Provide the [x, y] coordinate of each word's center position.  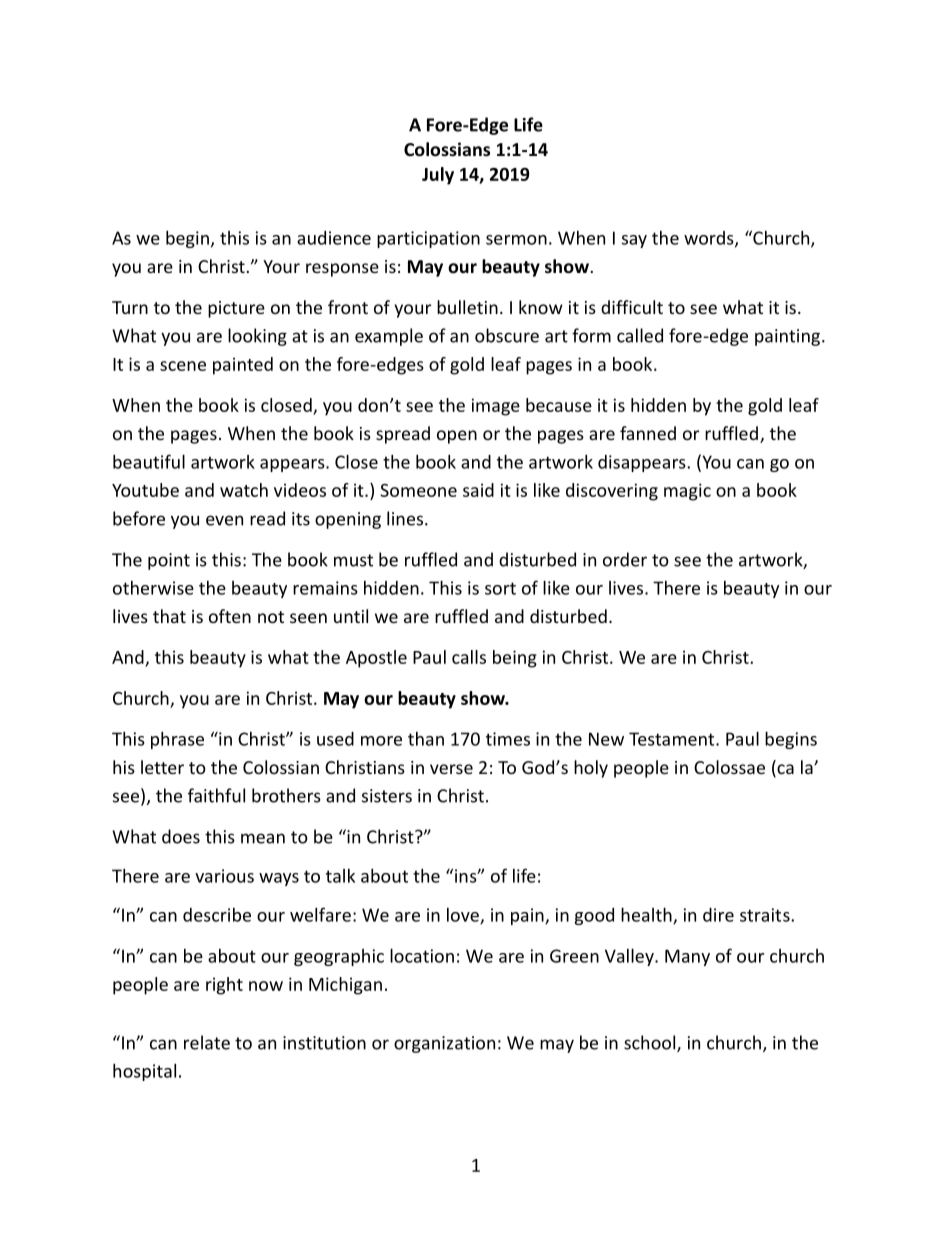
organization [444, 1044]
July [438, 176]
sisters [387, 796]
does [181, 836]
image [496, 407]
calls [469, 657]
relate [207, 1042]
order [625, 559]
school [651, 1043]
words [710, 239]
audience [334, 238]
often [230, 616]
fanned [648, 433]
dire [718, 915]
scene [183, 366]
